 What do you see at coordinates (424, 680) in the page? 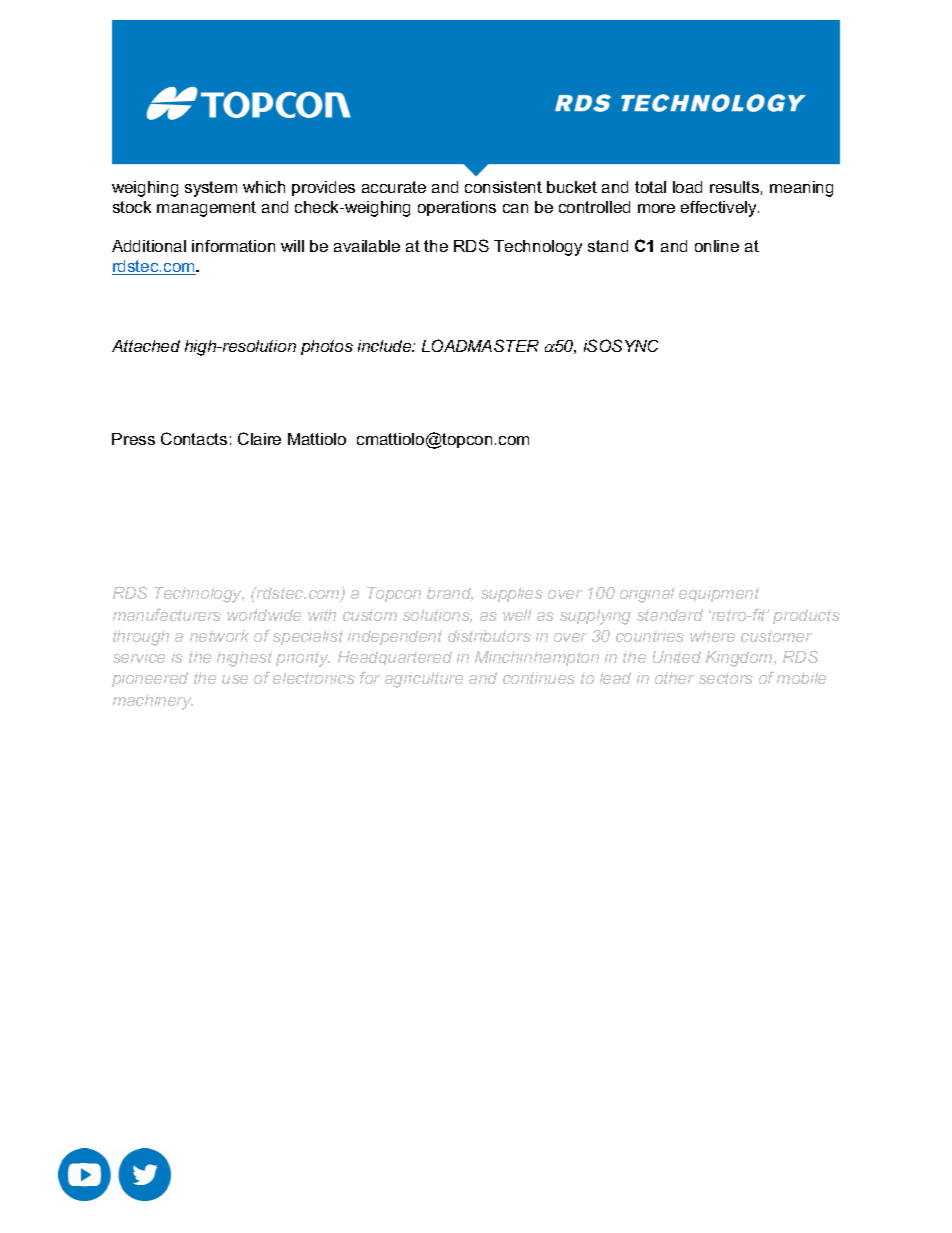
I see `agriculture` at bounding box center [424, 680].
